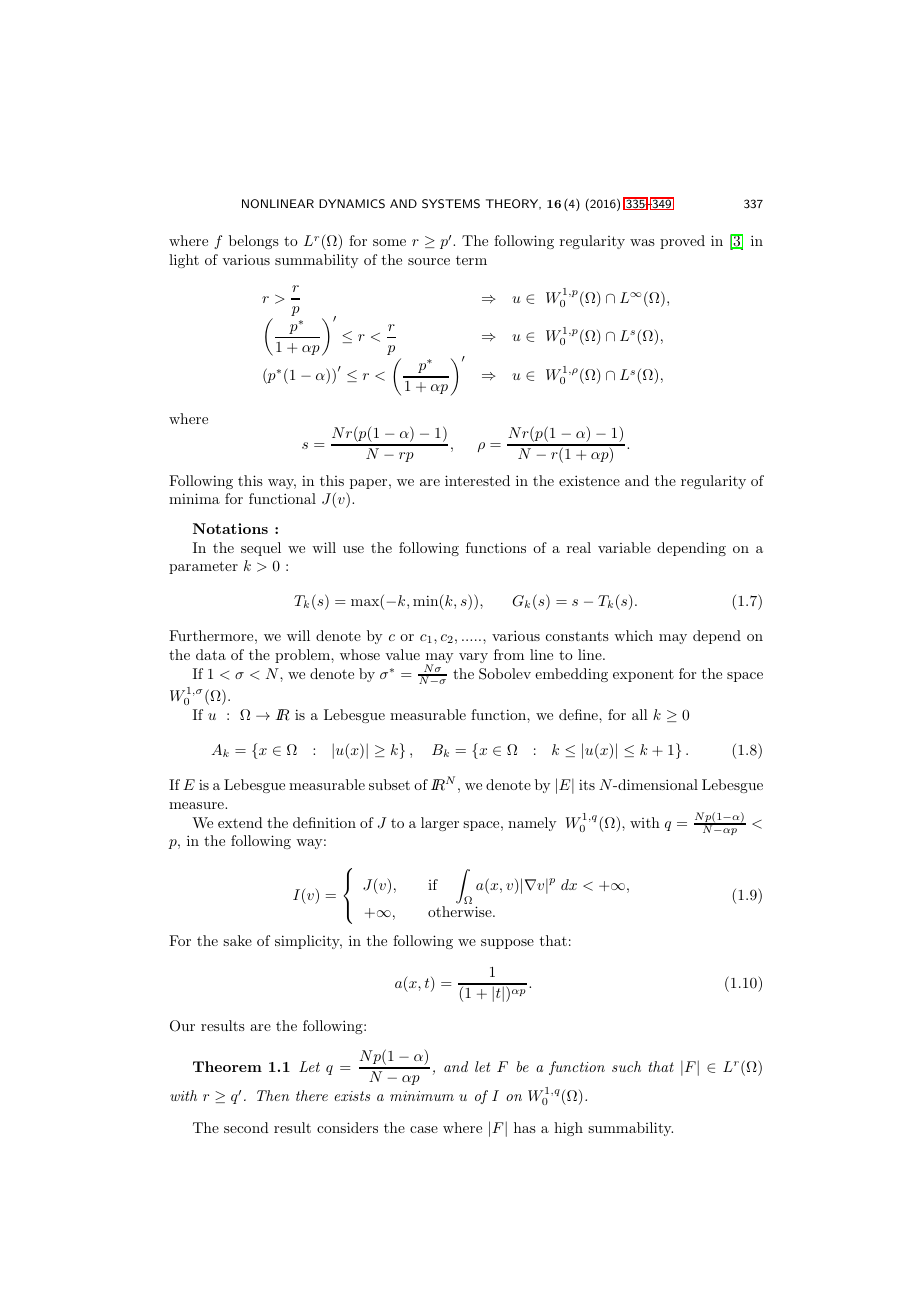 The height and width of the screenshot is (1308, 924). What do you see at coordinates (642, 242) in the screenshot?
I see `was` at bounding box center [642, 242].
